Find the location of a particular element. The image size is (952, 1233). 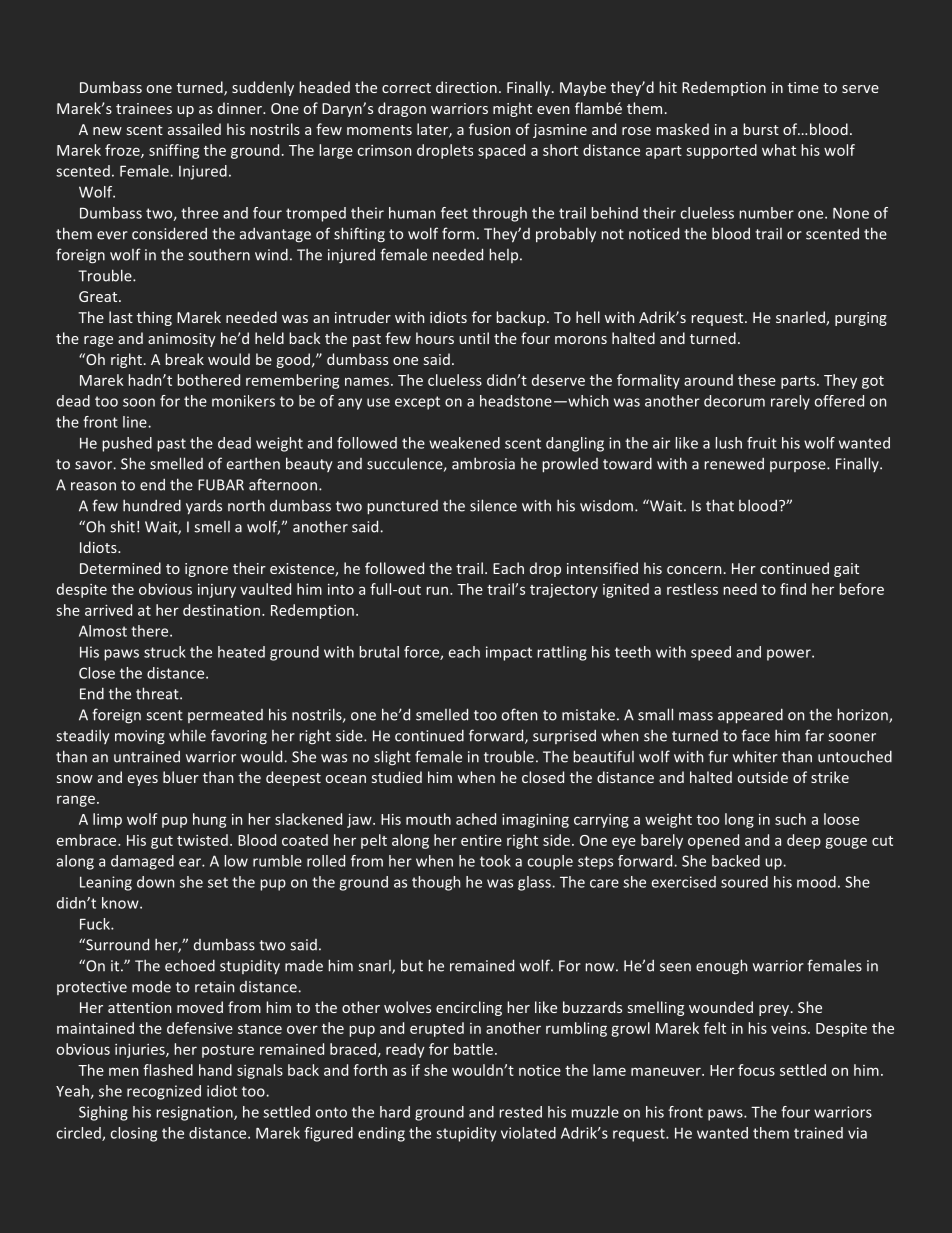

focus is located at coordinates (756, 1070).
